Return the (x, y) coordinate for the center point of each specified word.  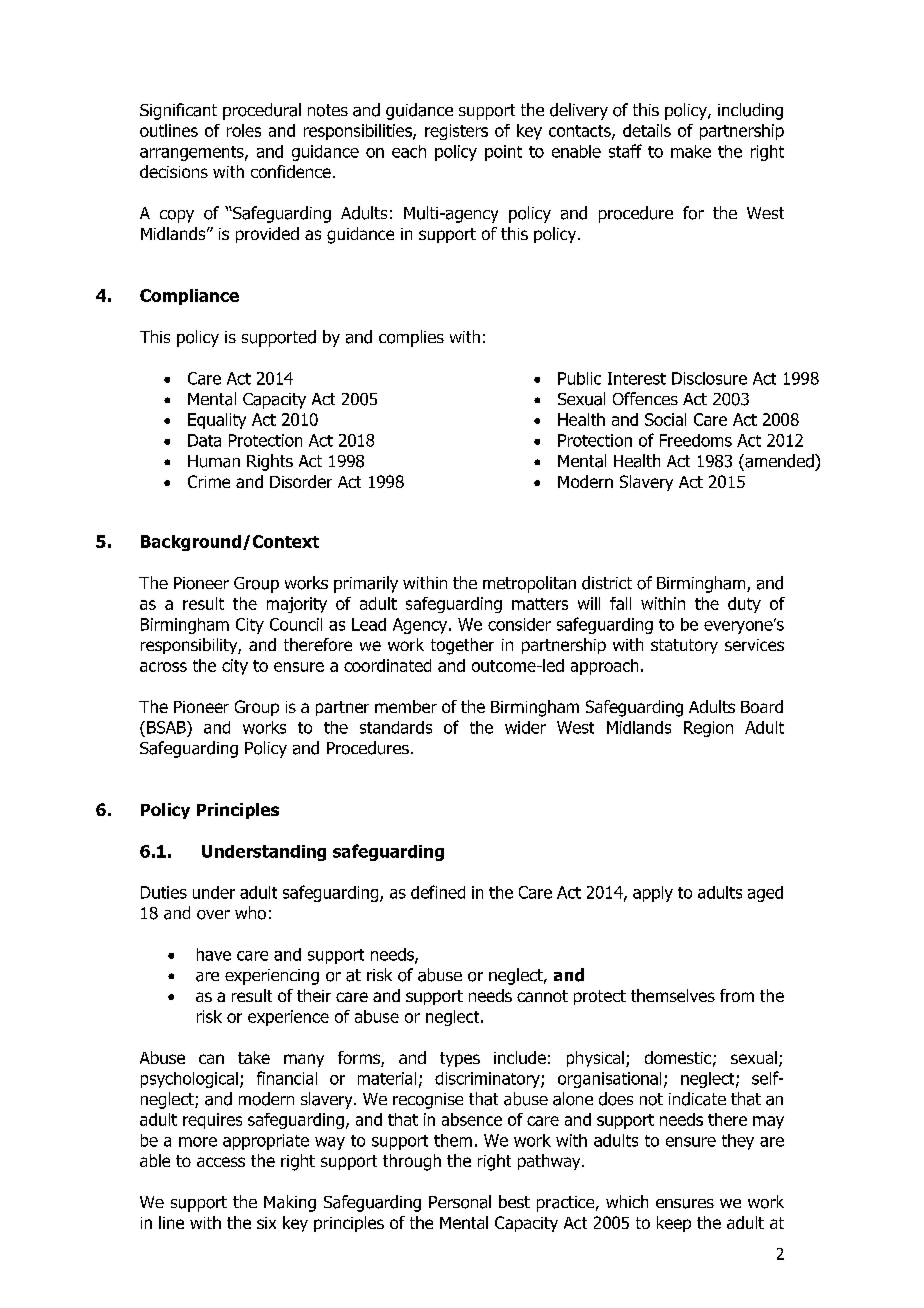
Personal (460, 1202)
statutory (684, 646)
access (221, 1162)
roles (244, 130)
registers (456, 132)
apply (653, 894)
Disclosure (709, 378)
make (691, 151)
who (250, 913)
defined (438, 892)
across (163, 667)
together (462, 646)
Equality (217, 421)
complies (411, 338)
